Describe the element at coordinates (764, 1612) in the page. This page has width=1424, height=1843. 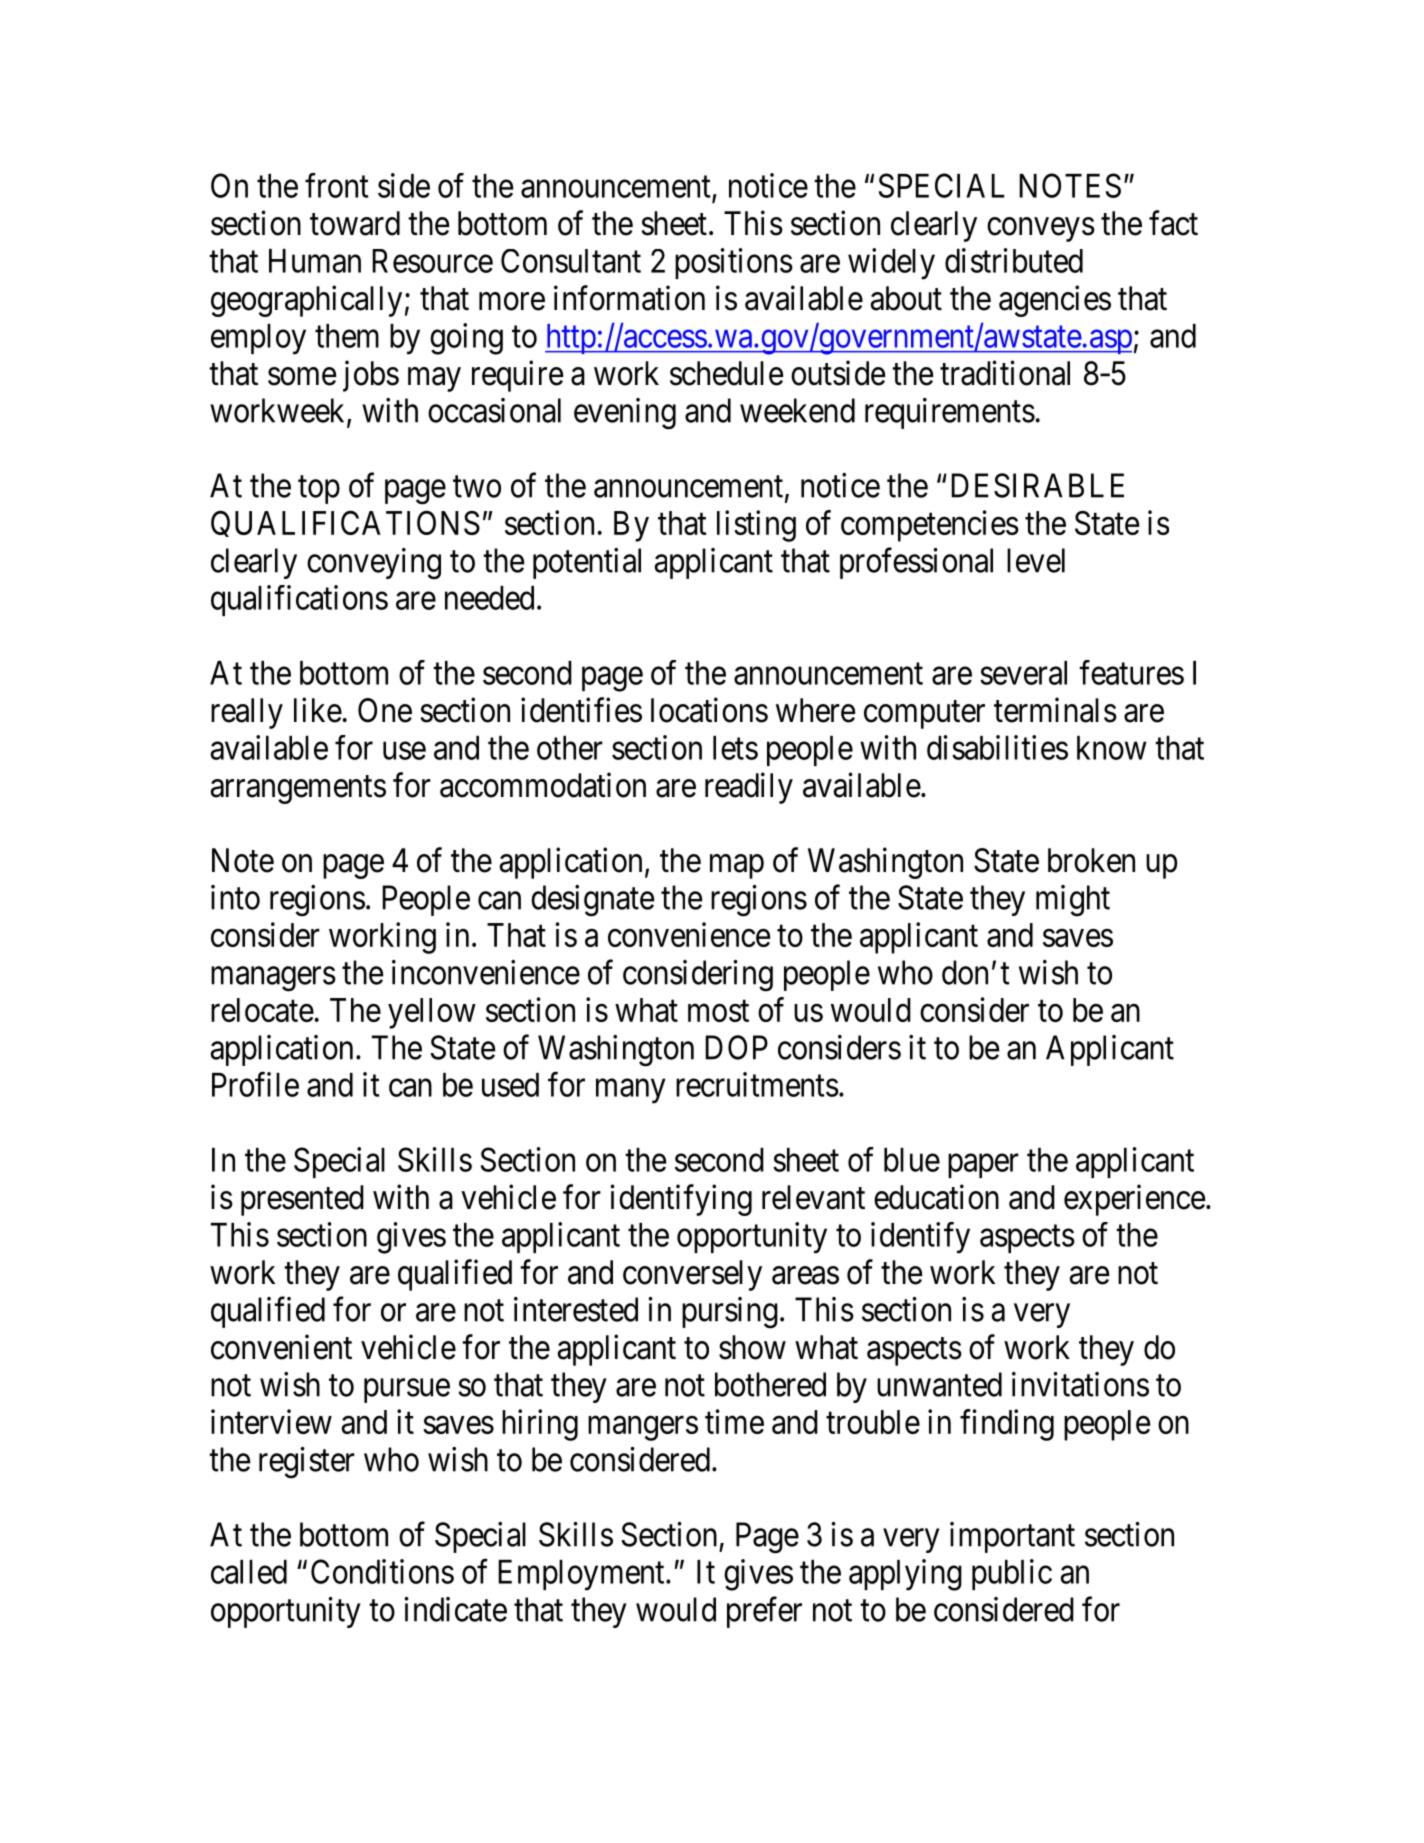
I see `prefer` at that location.
